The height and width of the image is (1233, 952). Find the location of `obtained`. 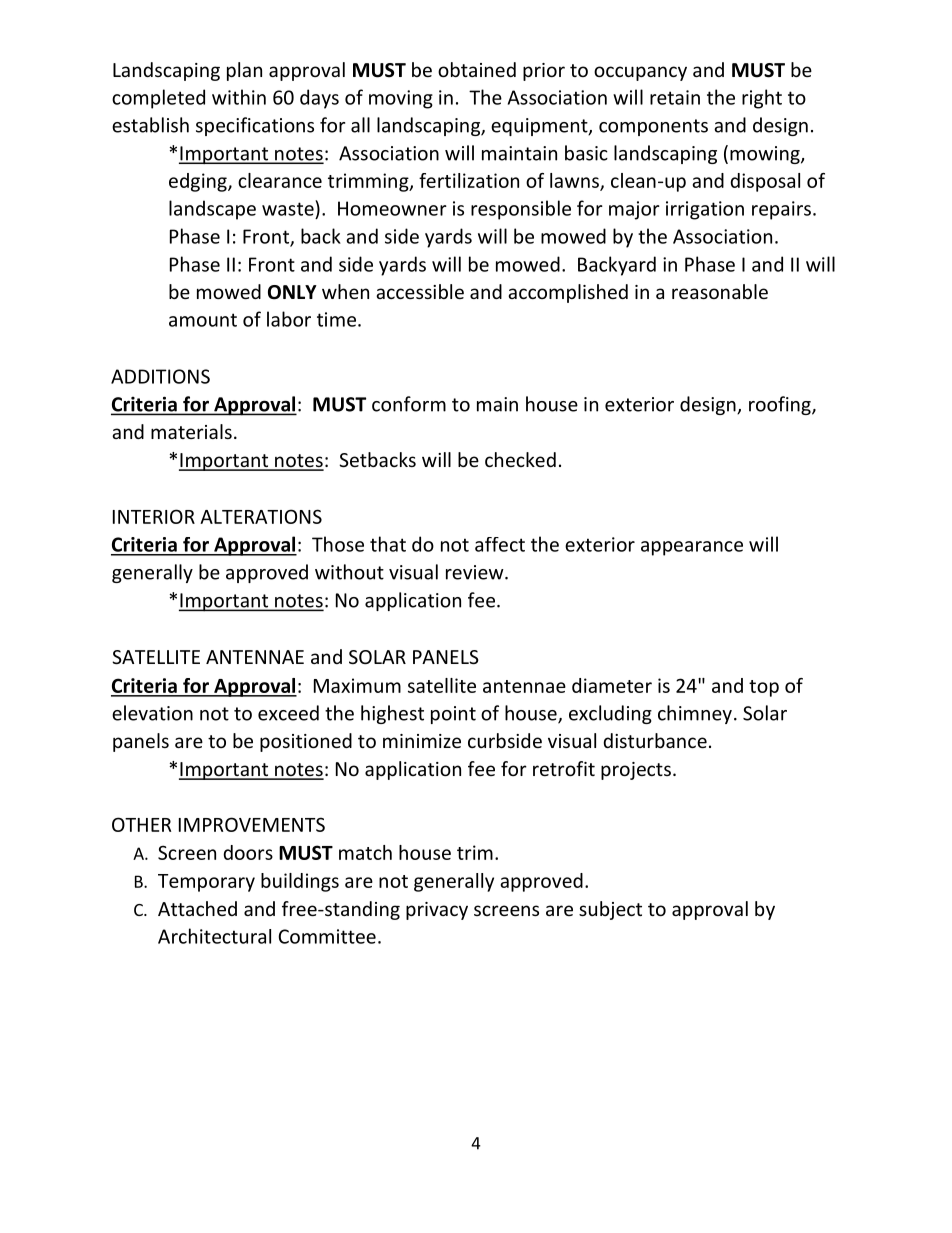

obtained is located at coordinates (477, 69).
